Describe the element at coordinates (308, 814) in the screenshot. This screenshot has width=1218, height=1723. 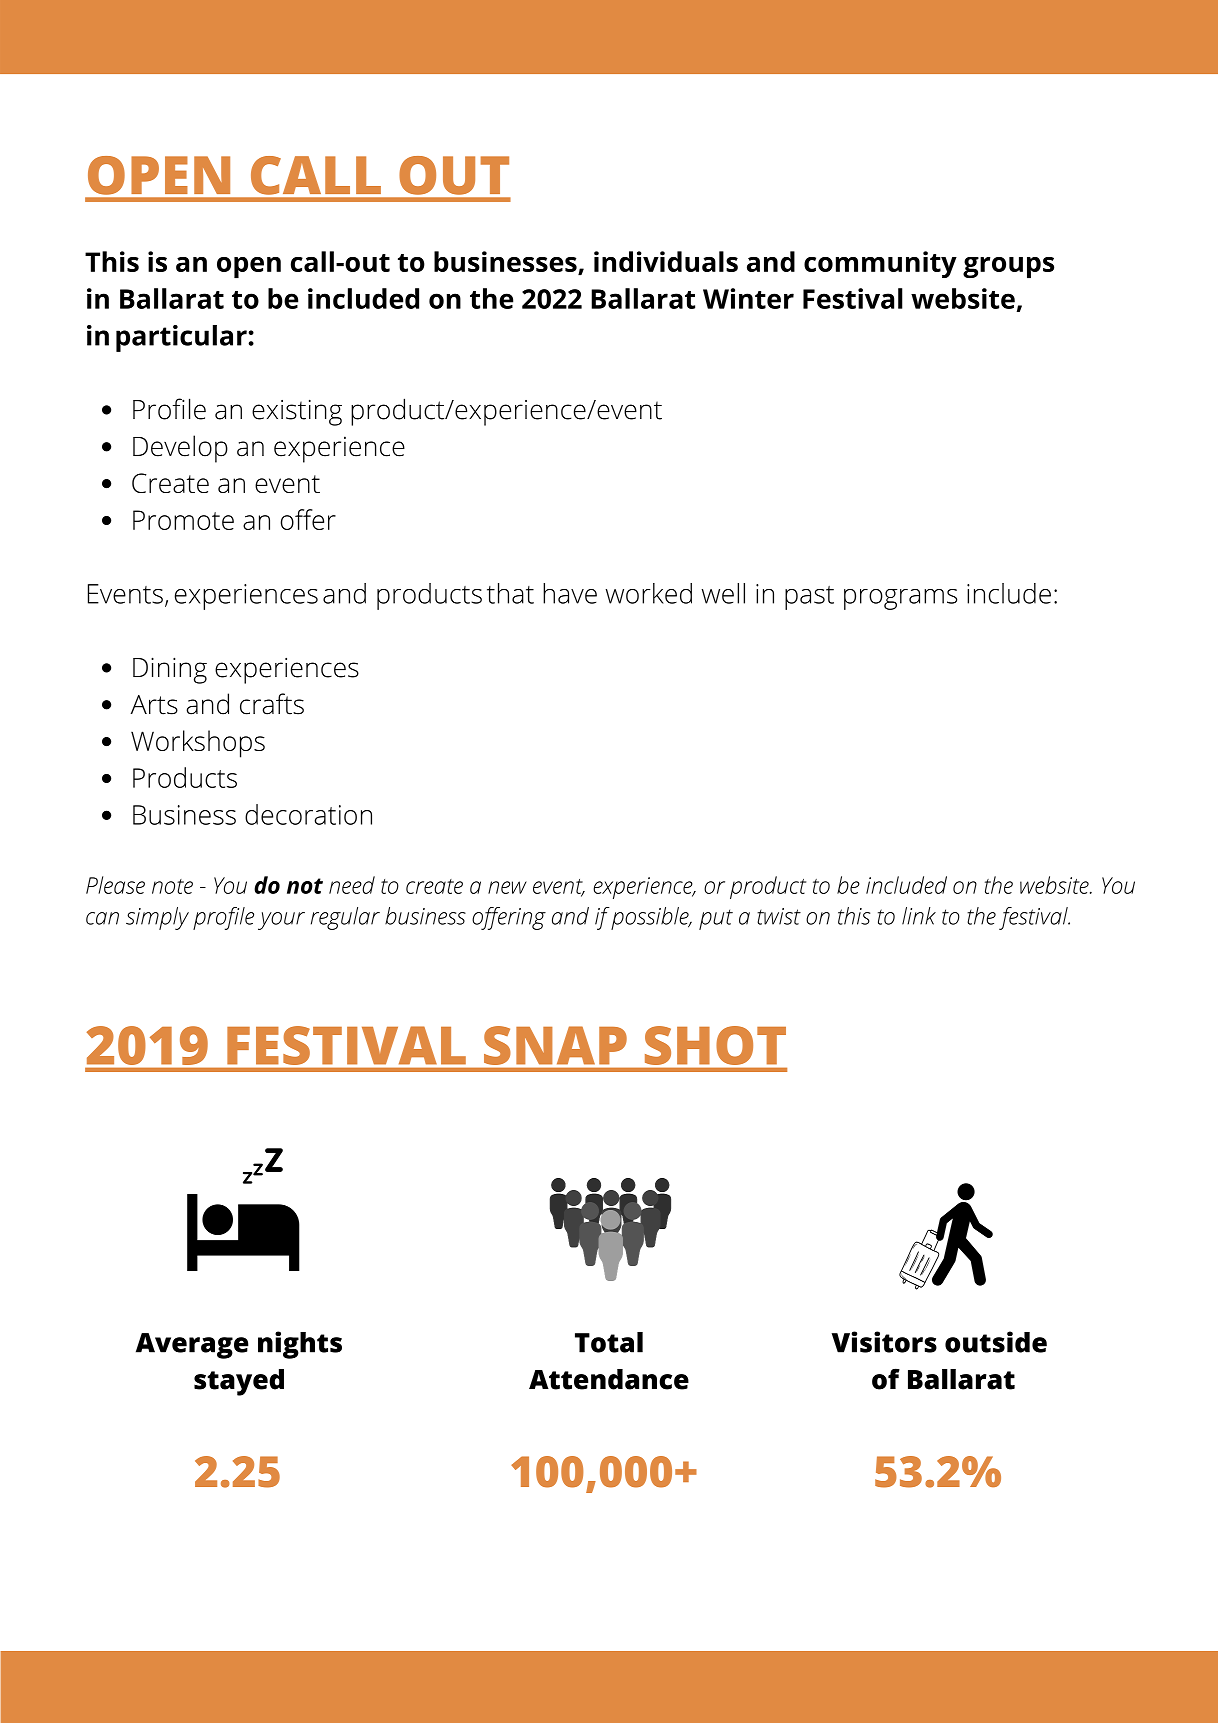
I see `decoration` at that location.
